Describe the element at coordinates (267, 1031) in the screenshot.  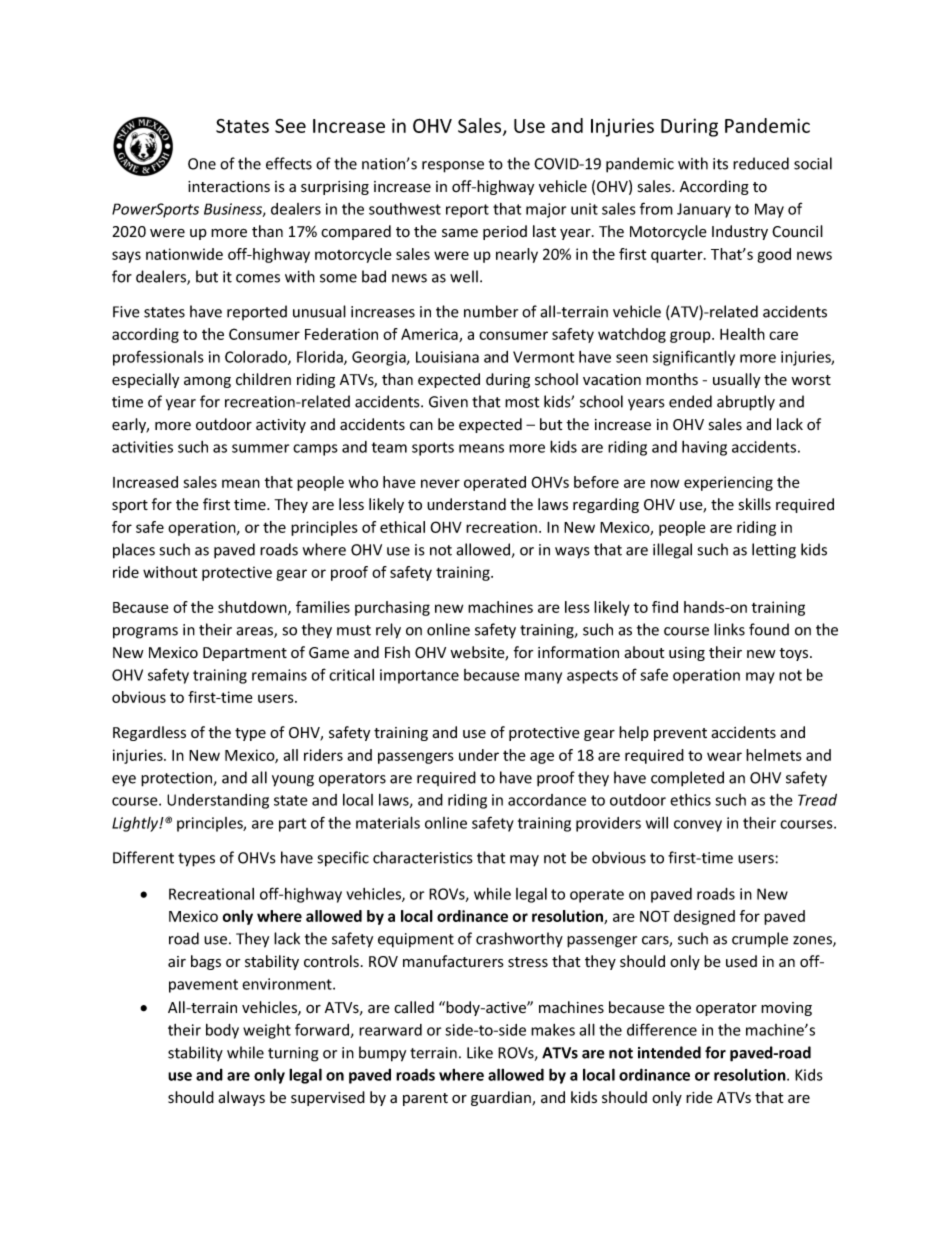
I see `weight` at that location.
